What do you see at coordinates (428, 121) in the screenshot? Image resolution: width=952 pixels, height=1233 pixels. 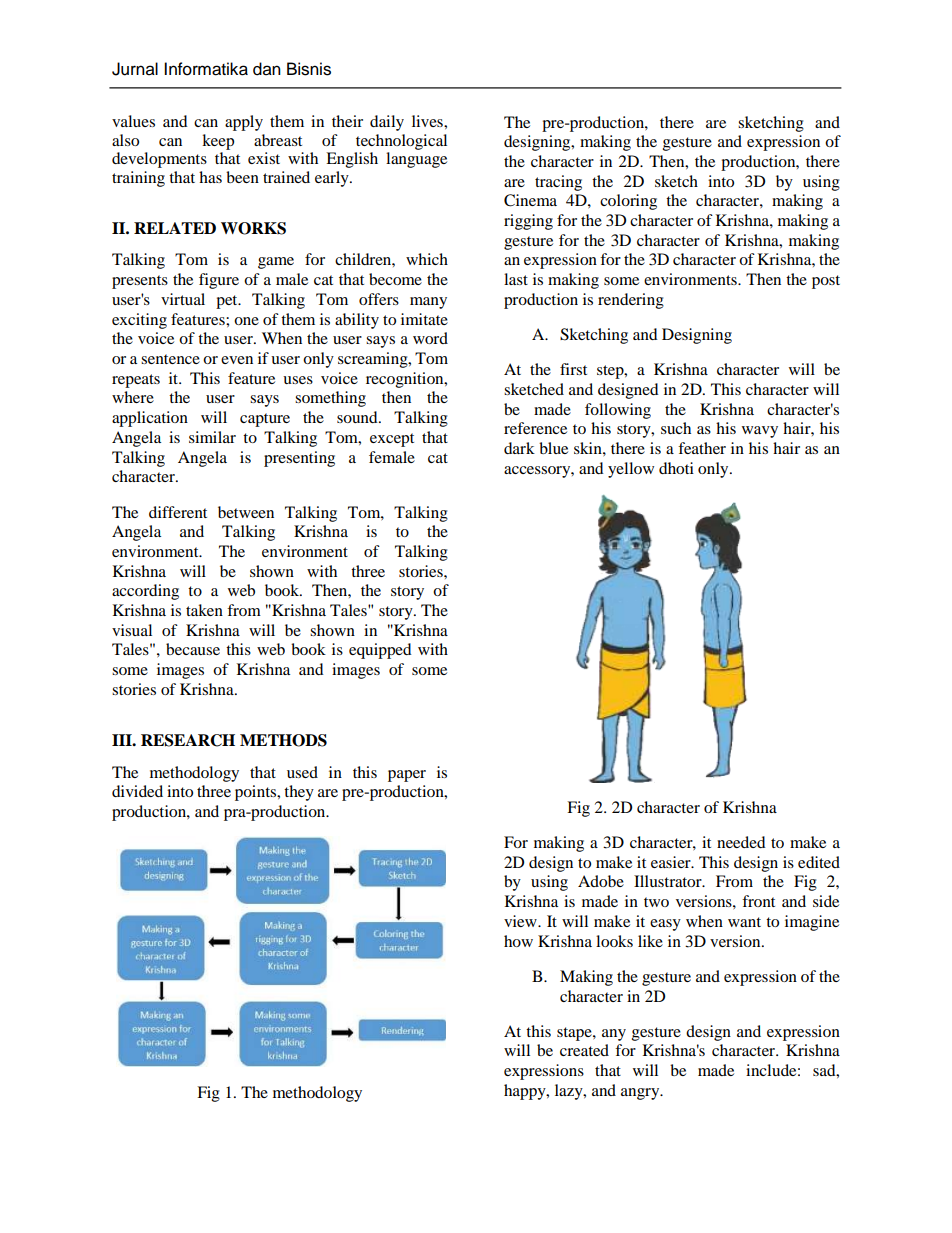 I see `lives` at bounding box center [428, 121].
